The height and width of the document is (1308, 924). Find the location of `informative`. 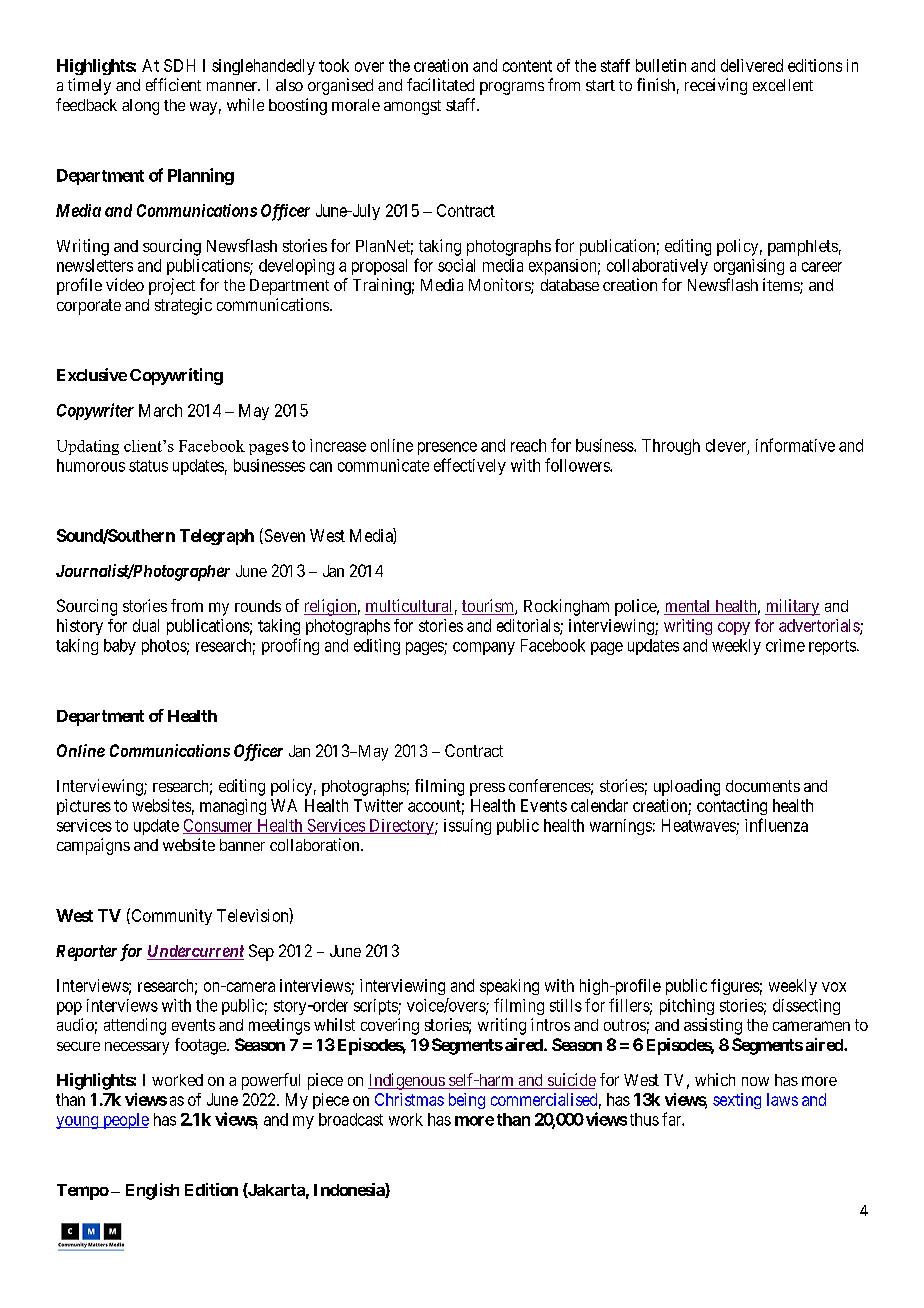

informative is located at coordinates (795, 445).
